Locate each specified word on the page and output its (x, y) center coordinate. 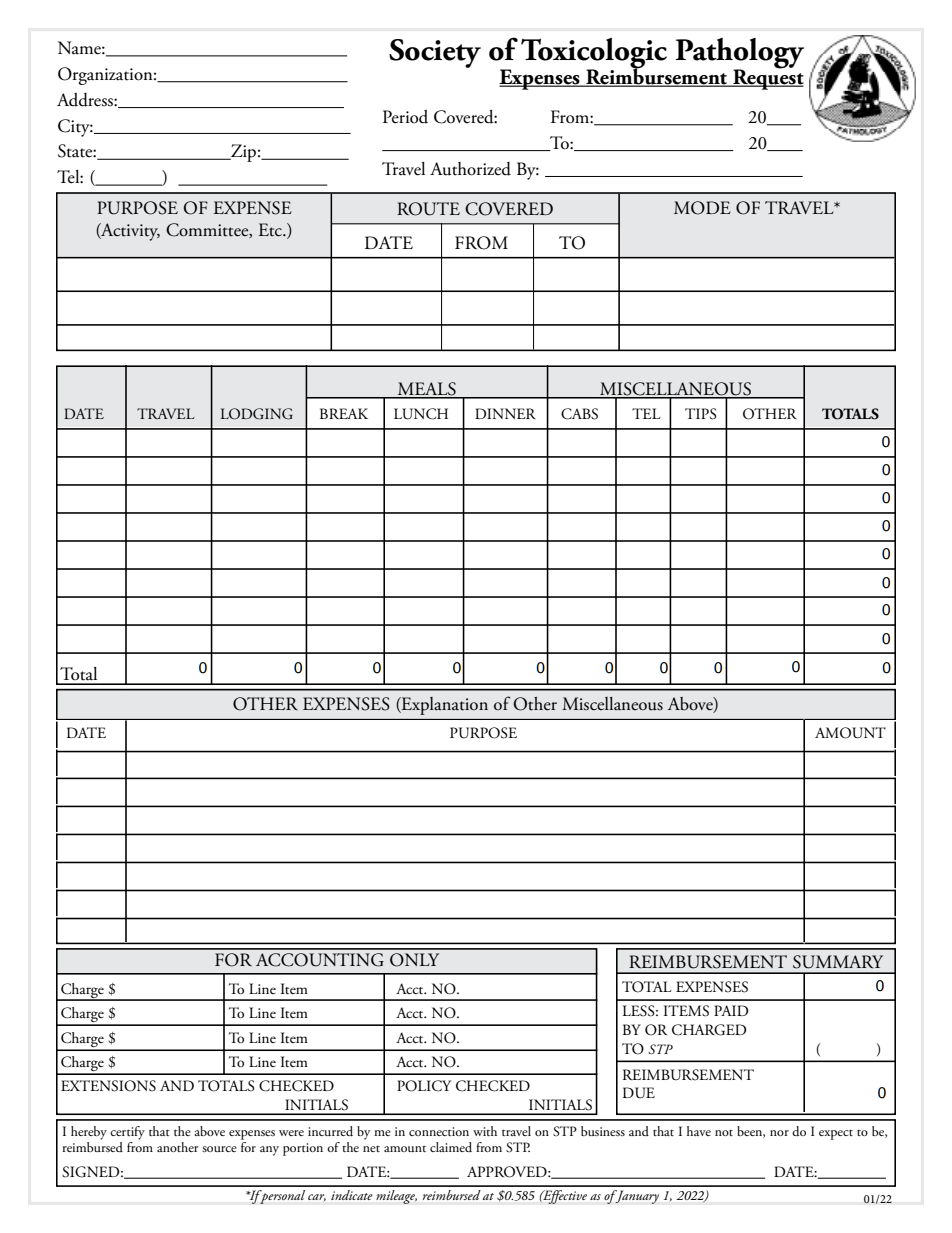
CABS (579, 414)
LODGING (257, 414)
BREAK (344, 413)
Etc (271, 230)
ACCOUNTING (320, 960)
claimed (451, 1147)
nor (779, 1133)
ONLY (414, 960)
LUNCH (421, 414)
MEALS (426, 390)
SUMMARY (838, 962)
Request (767, 78)
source (219, 1149)
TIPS (701, 414)
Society (435, 53)
